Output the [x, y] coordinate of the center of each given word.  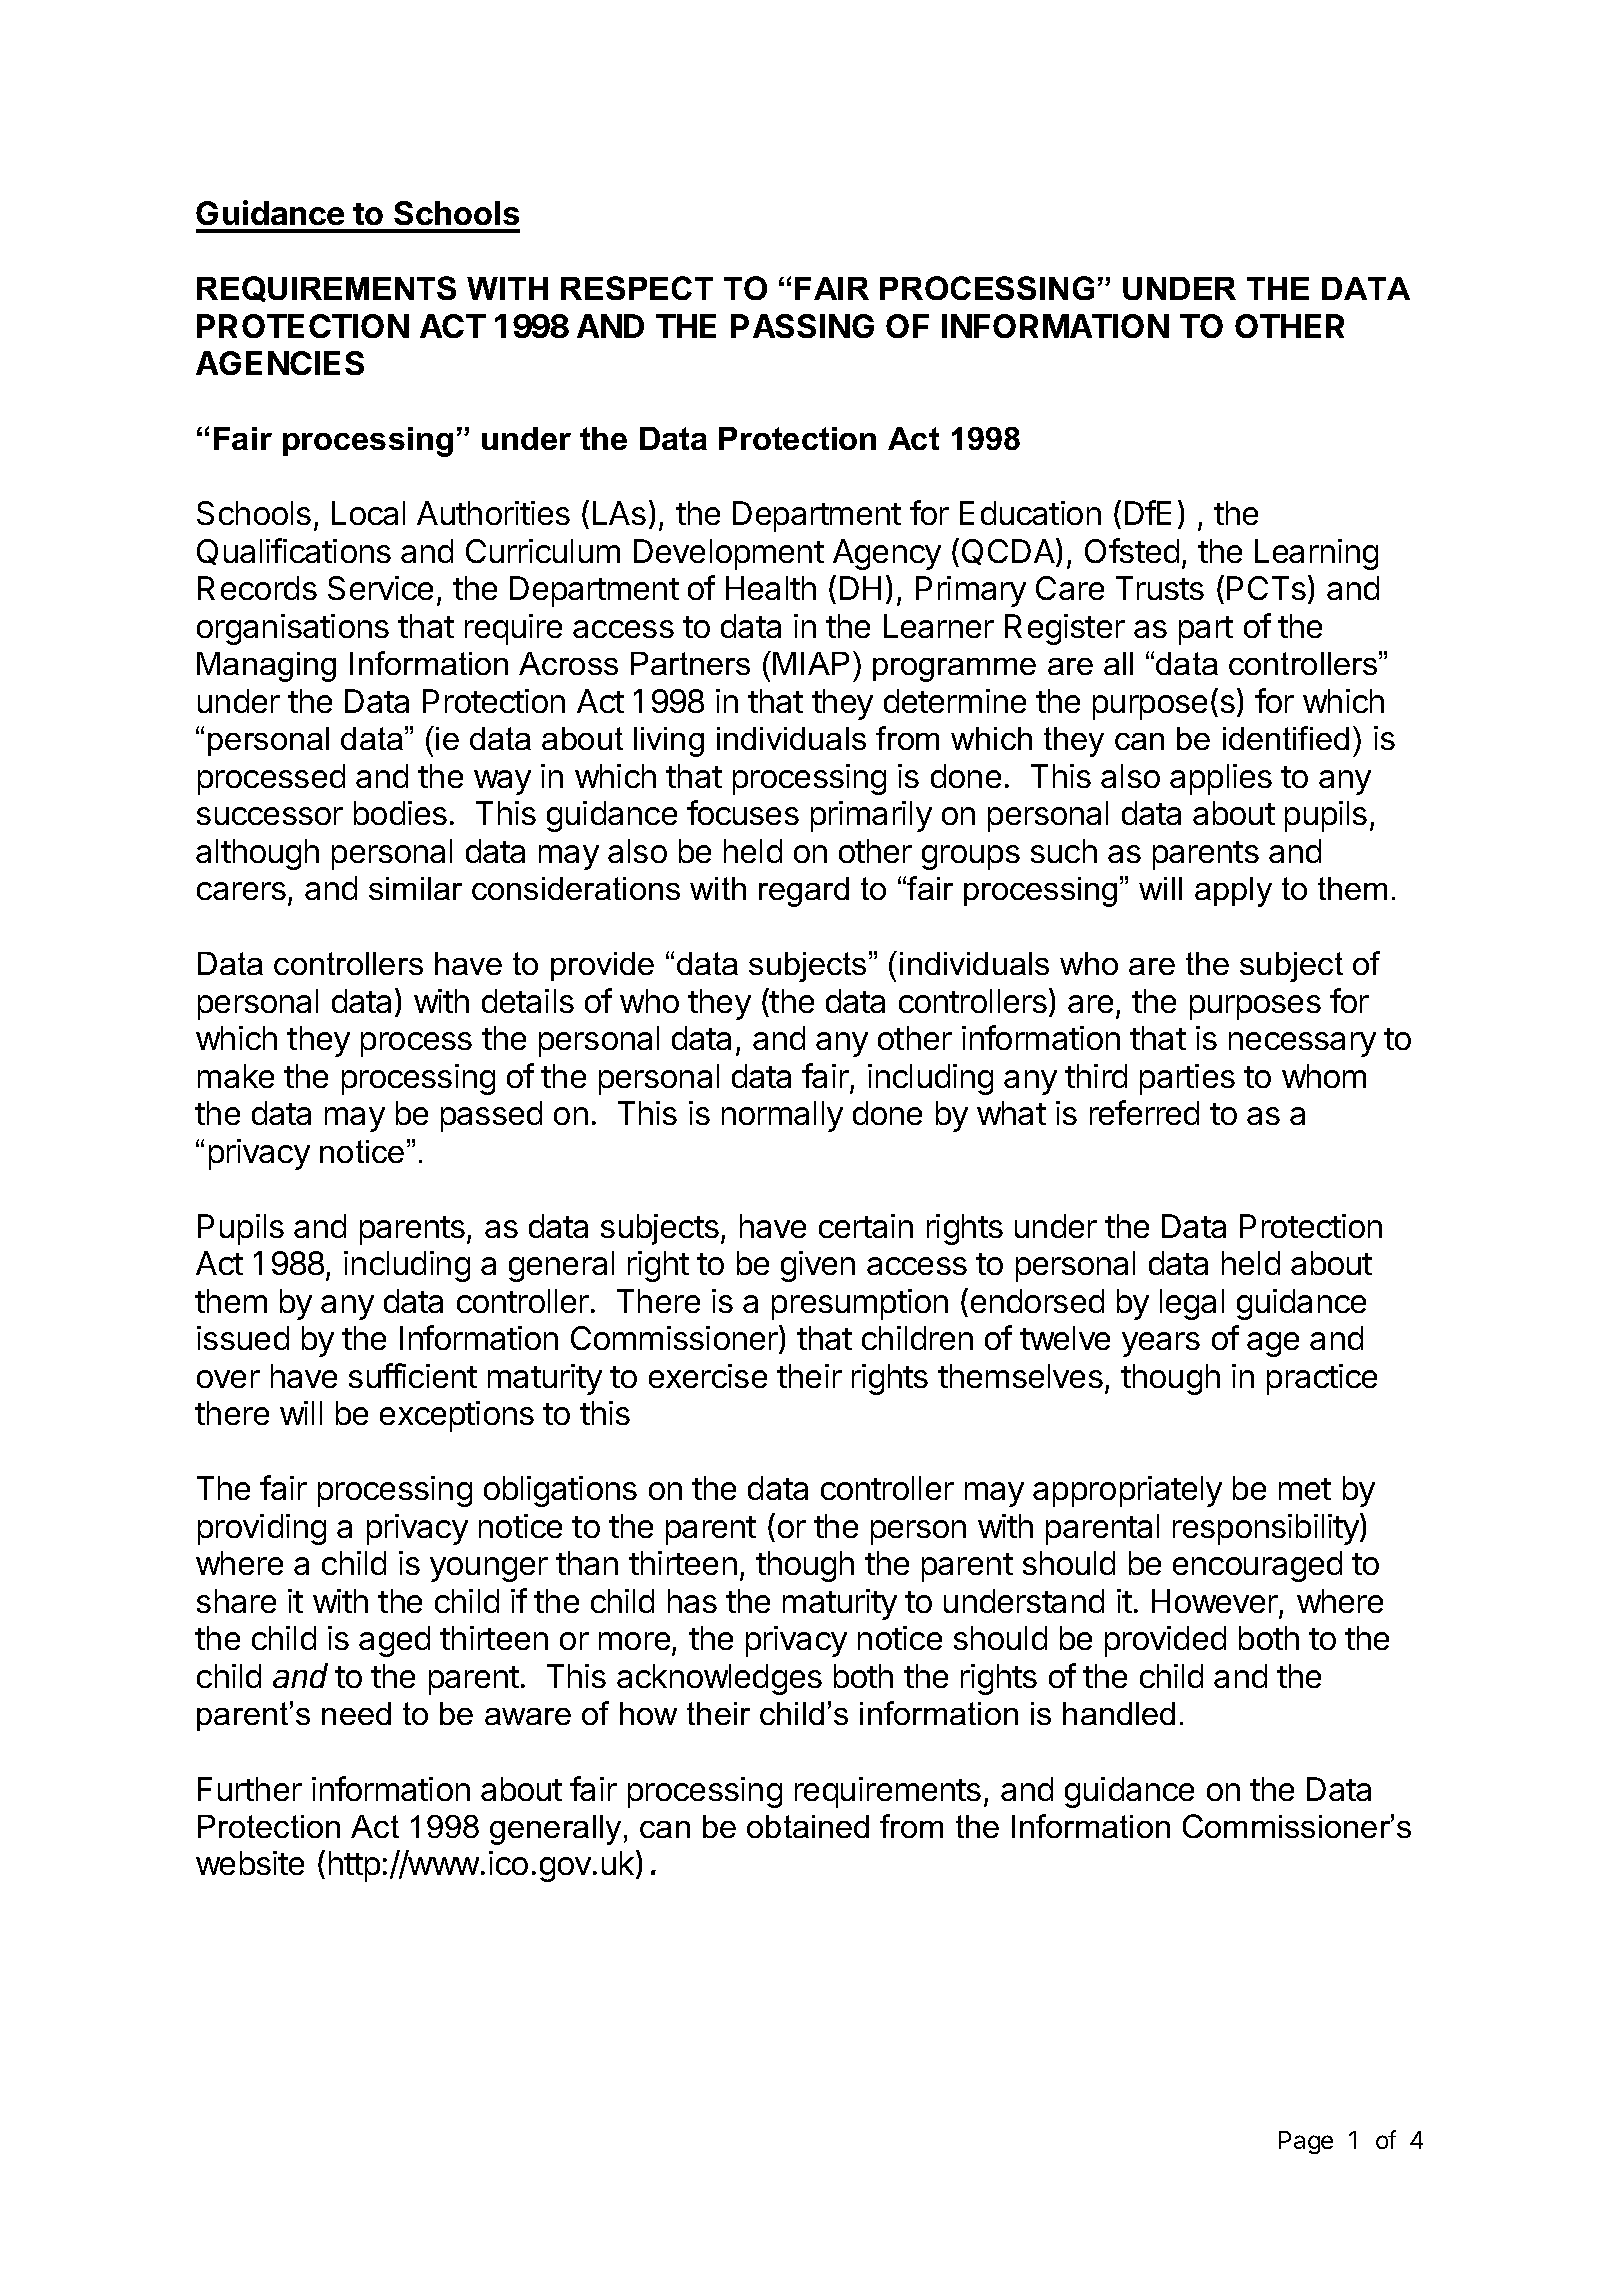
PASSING [802, 326]
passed [491, 1116]
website [250, 1863]
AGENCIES [280, 363]
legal [1192, 1304]
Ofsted [1132, 550]
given [818, 1266]
